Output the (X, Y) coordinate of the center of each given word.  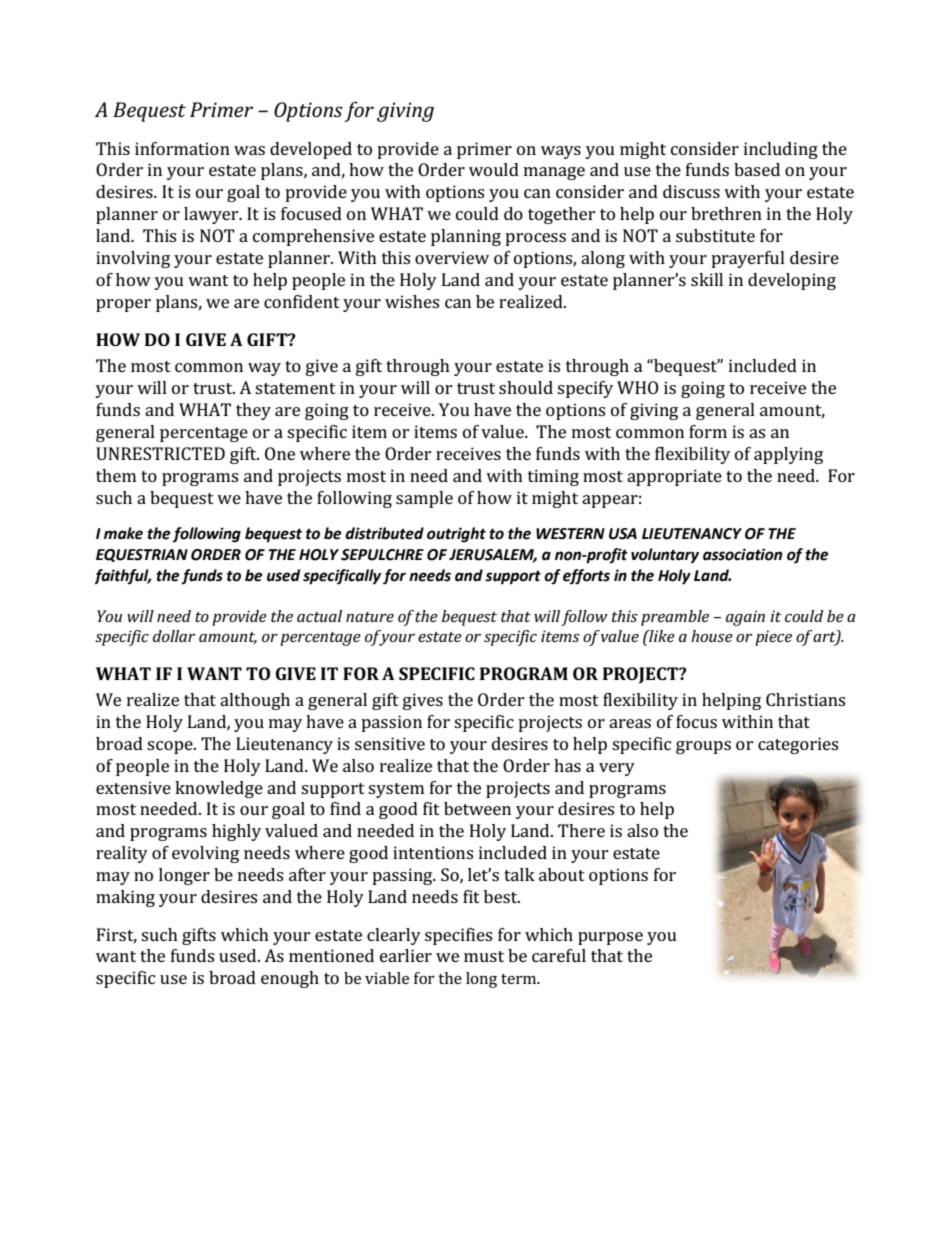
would (494, 169)
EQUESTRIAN (142, 555)
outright (456, 535)
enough (290, 979)
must (484, 956)
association (742, 554)
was (249, 150)
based (757, 169)
